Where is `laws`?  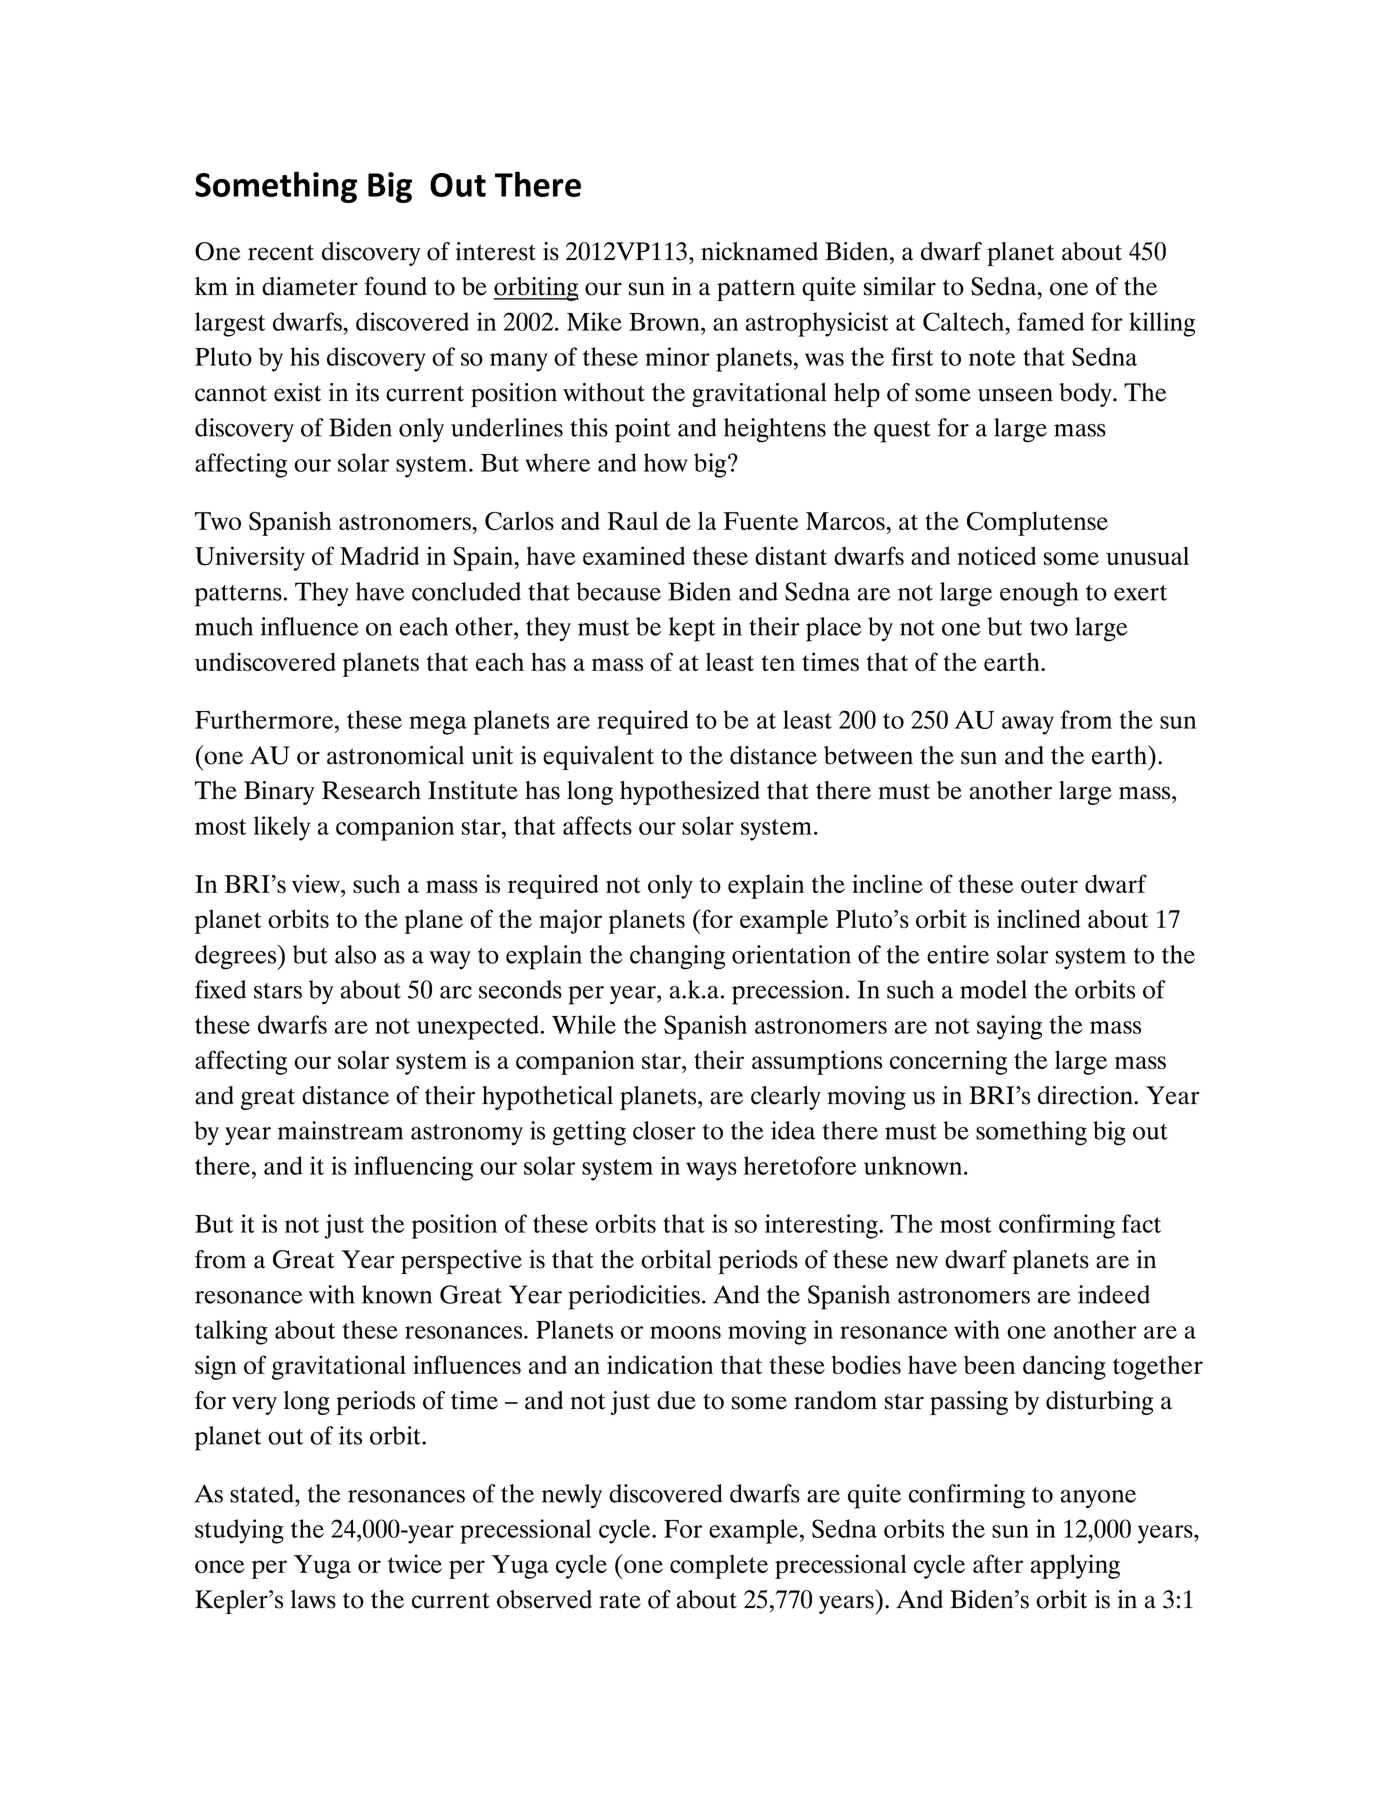 laws is located at coordinates (313, 1599).
